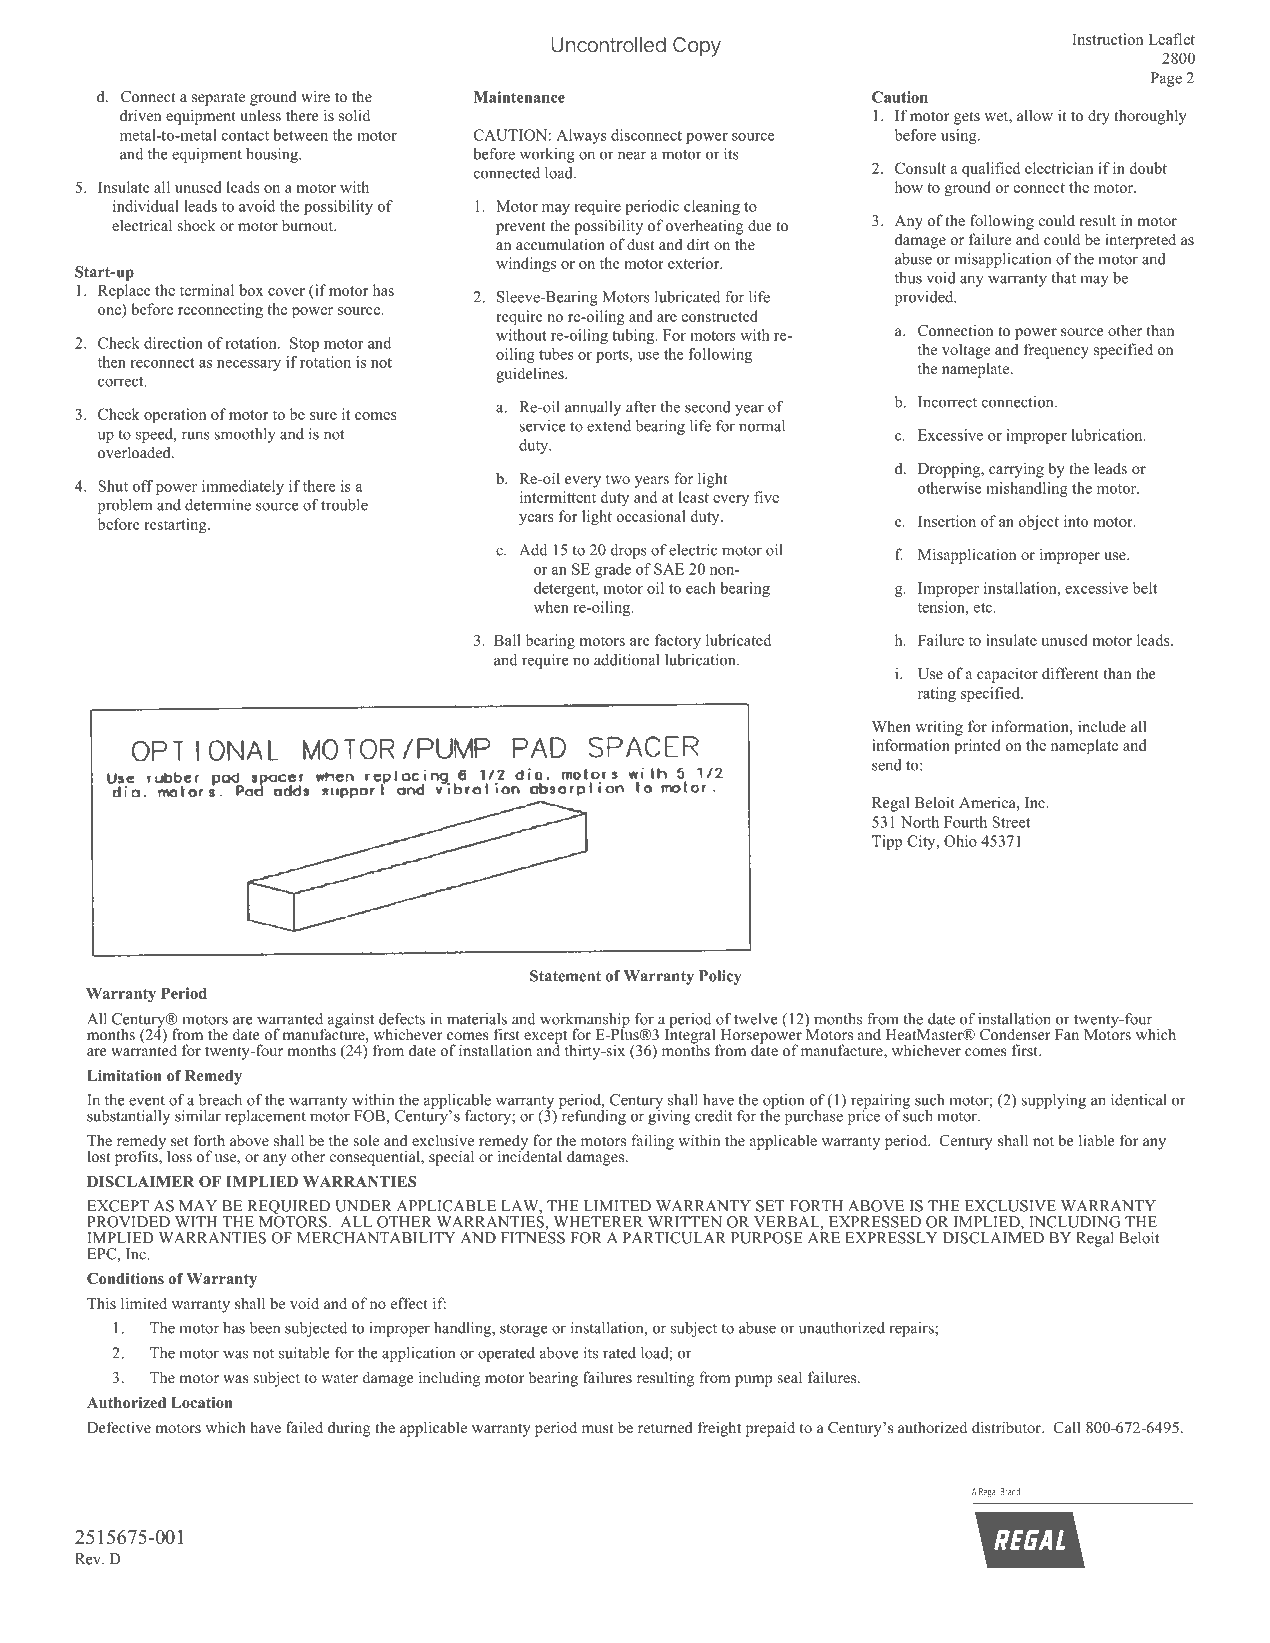 Image resolution: width=1270 pixels, height=1643 pixels. Describe the element at coordinates (349, 1021) in the screenshot. I see `against` at that location.
